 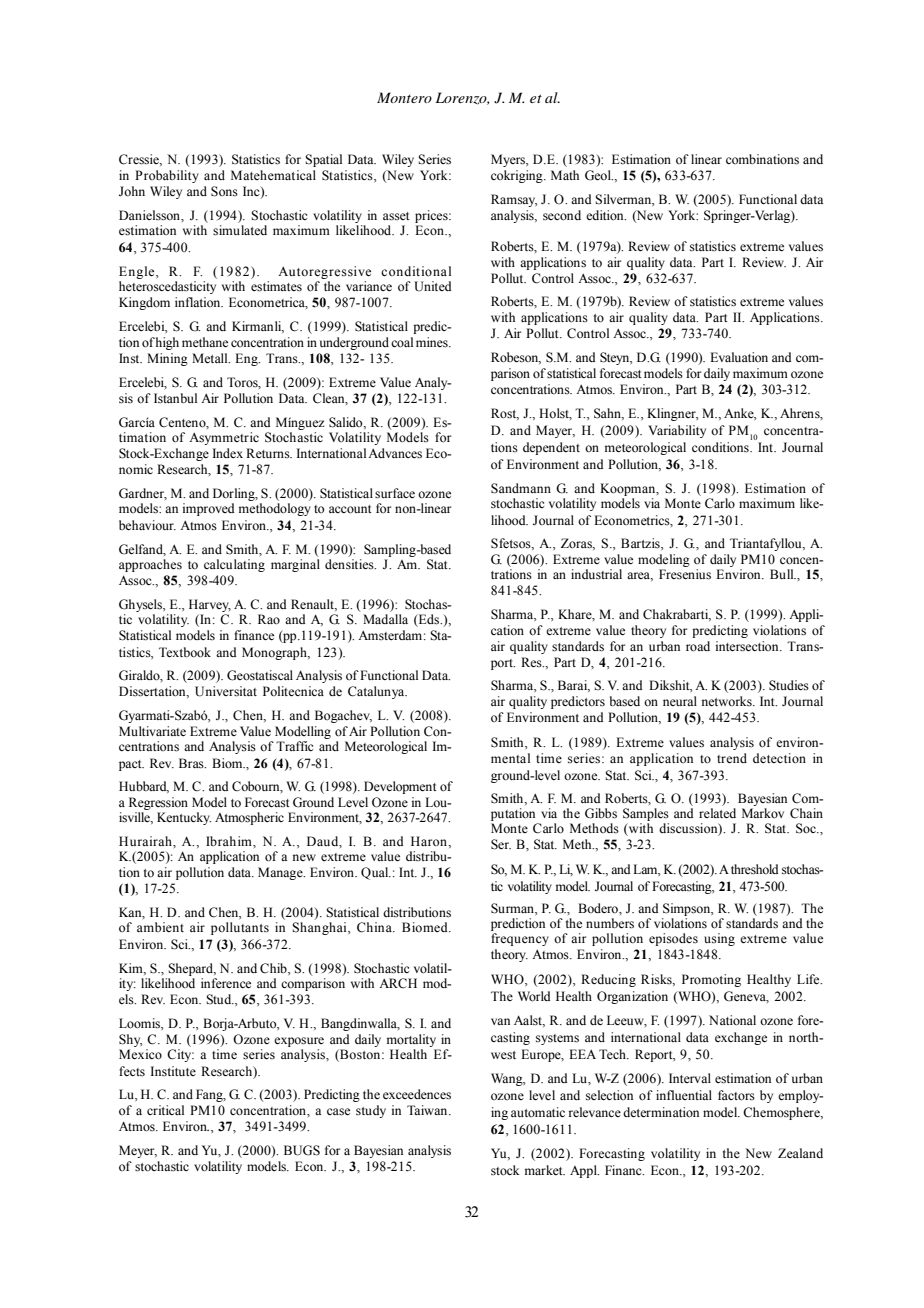 I want to click on Sons, so click(x=224, y=191).
